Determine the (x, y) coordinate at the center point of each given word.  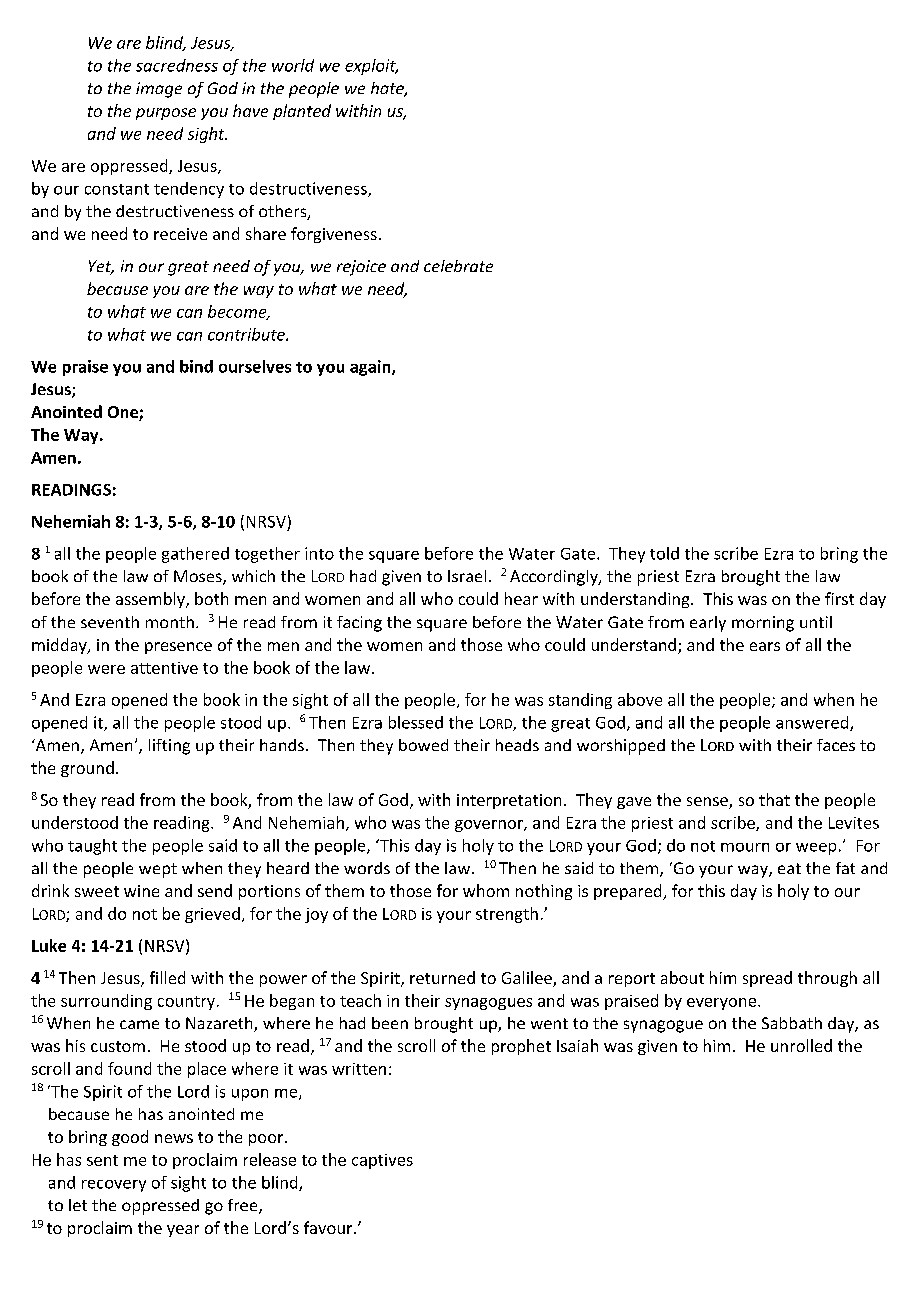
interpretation (509, 801)
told (664, 553)
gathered (195, 555)
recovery (114, 1186)
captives (382, 1161)
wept (158, 870)
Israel (467, 576)
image (159, 90)
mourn (745, 847)
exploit (371, 67)
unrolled (801, 1045)
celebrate (458, 266)
